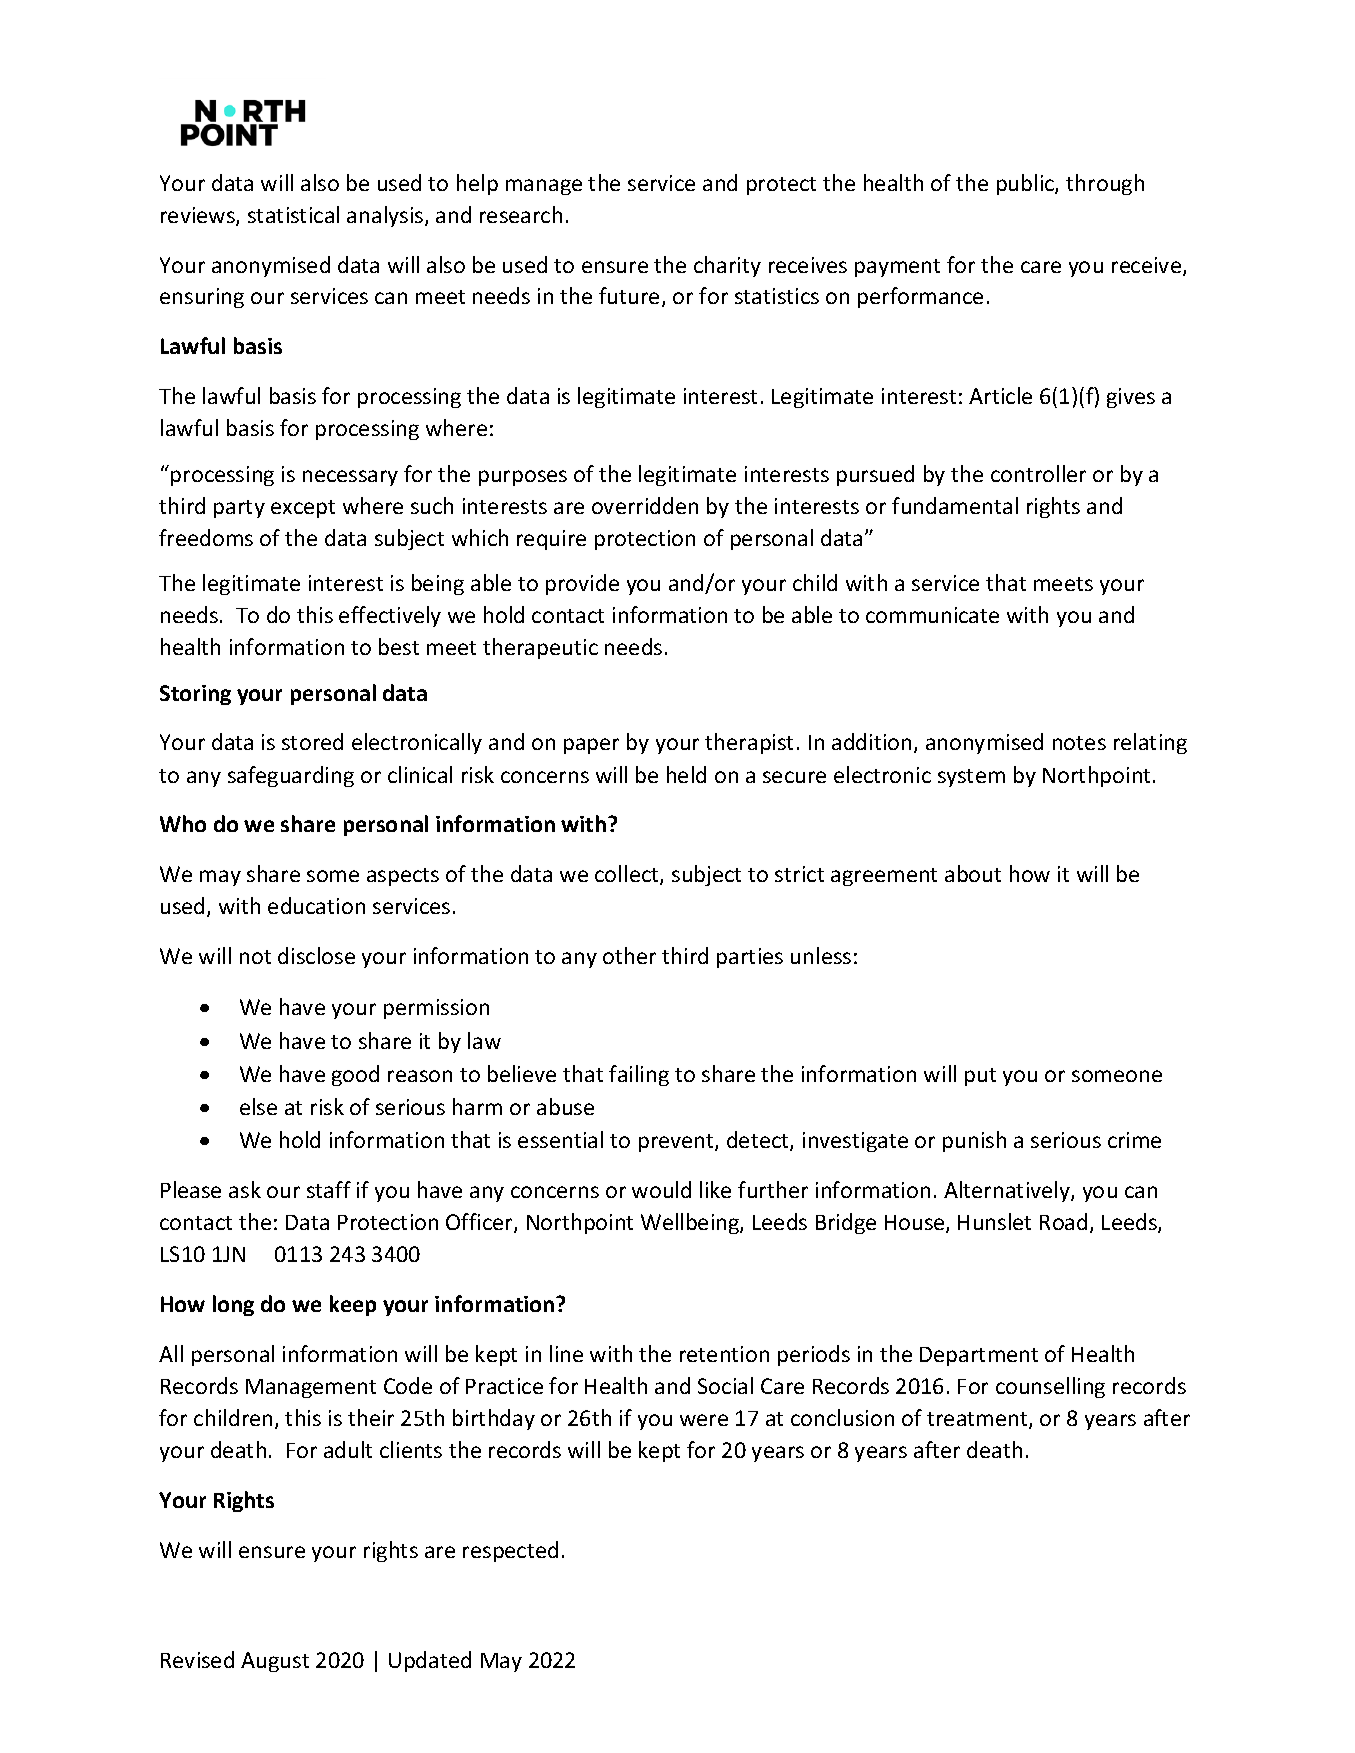  Describe the element at coordinates (510, 1551) in the page. I see `respected` at that location.
